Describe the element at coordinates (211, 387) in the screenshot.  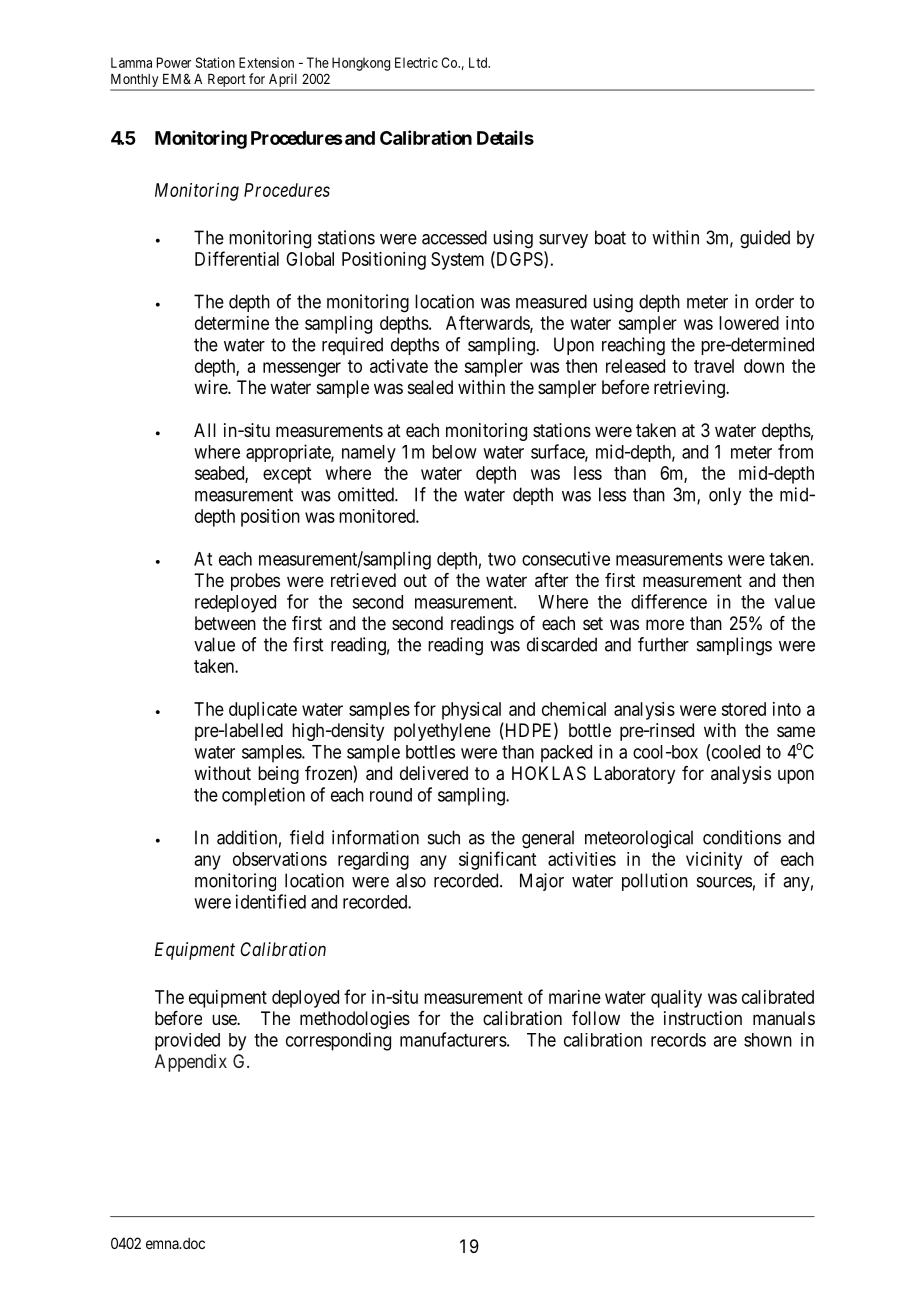
I see `wire` at that location.
